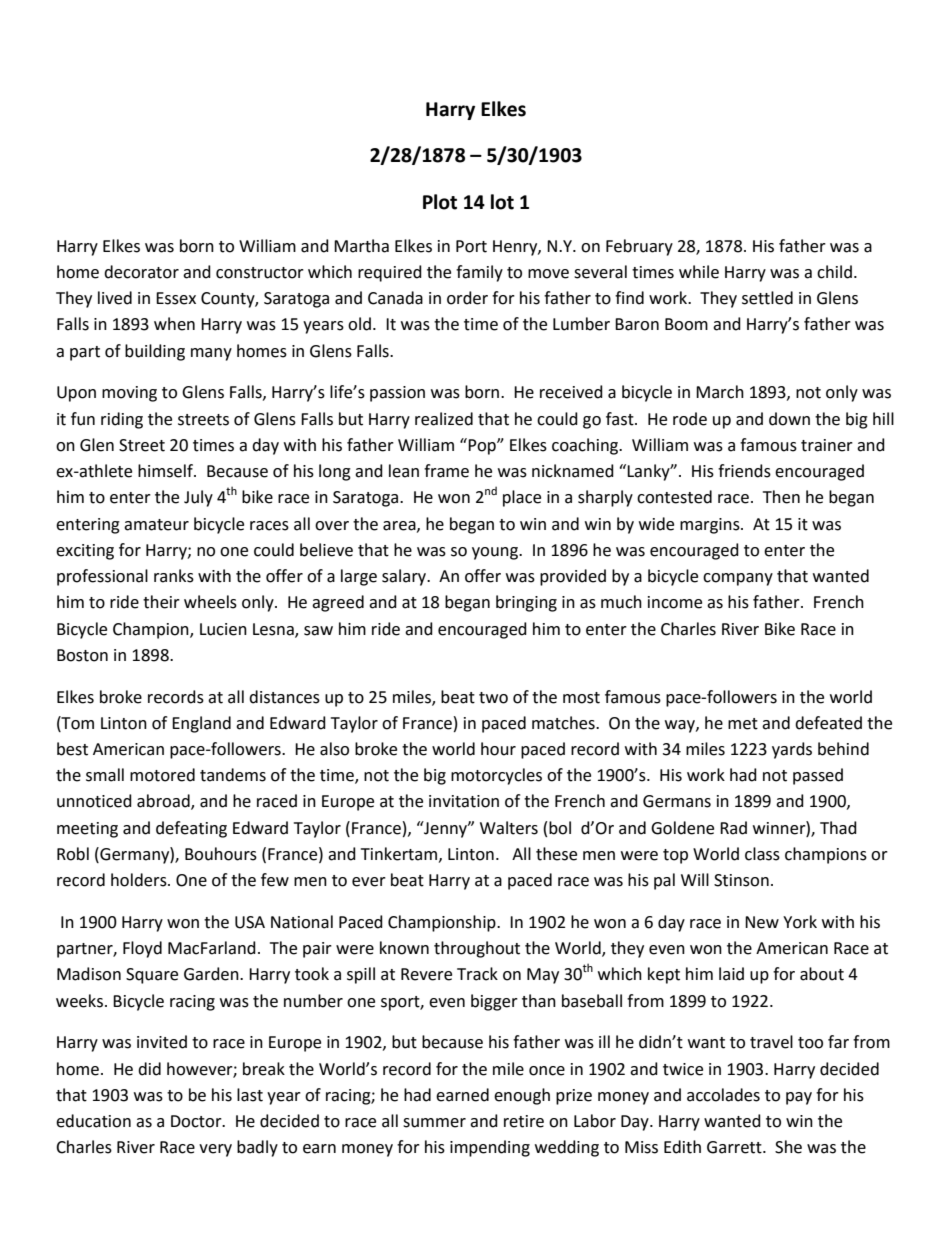  I want to click on pay, so click(799, 1098).
